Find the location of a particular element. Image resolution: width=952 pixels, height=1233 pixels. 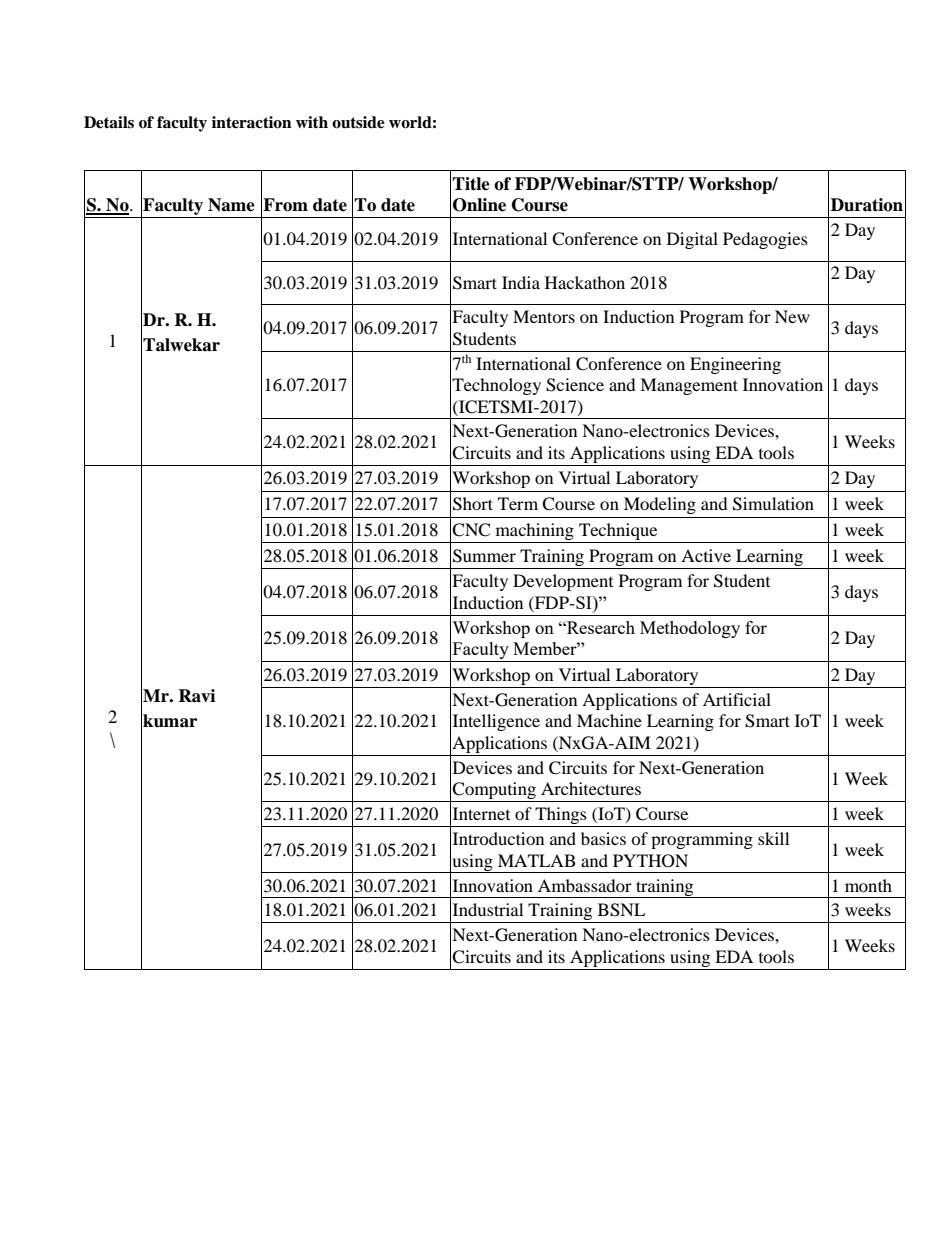

Title is located at coordinates (471, 184).
